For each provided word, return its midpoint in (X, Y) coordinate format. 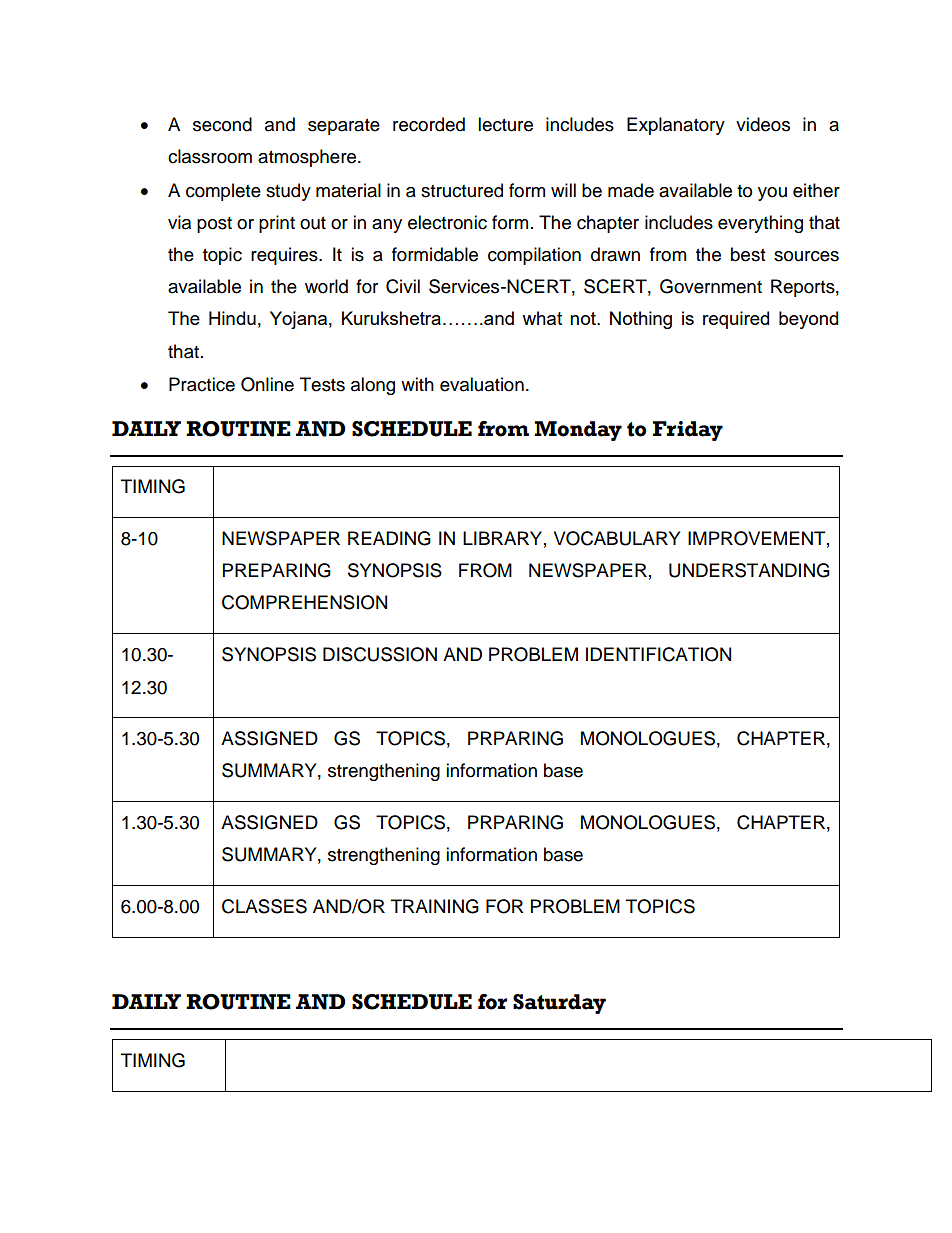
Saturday (559, 1004)
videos (763, 124)
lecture (505, 124)
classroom (210, 156)
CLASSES (264, 906)
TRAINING (435, 906)
